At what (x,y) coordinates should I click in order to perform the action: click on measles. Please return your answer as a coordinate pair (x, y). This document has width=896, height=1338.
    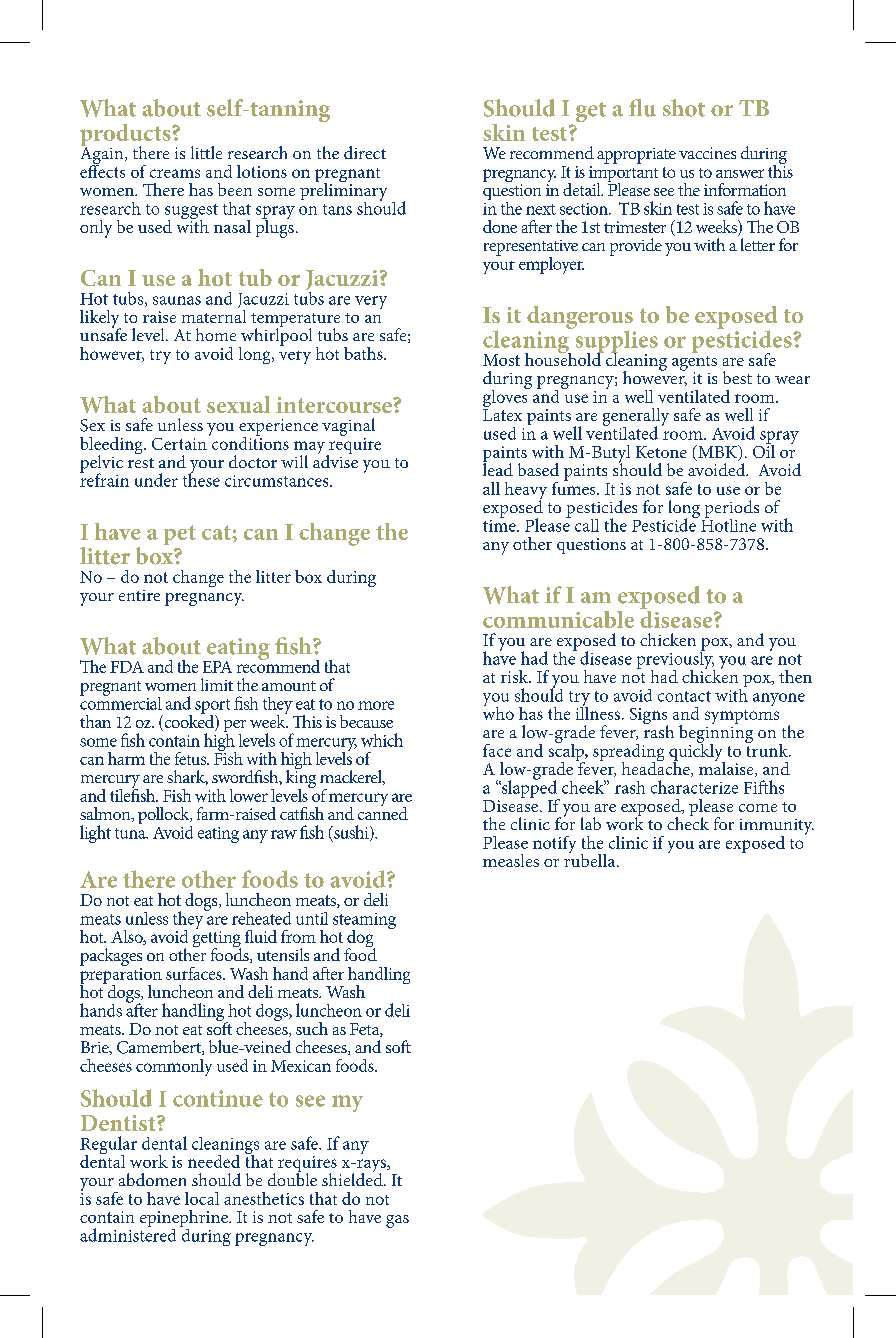
    Looking at the image, I should click on (511, 860).
